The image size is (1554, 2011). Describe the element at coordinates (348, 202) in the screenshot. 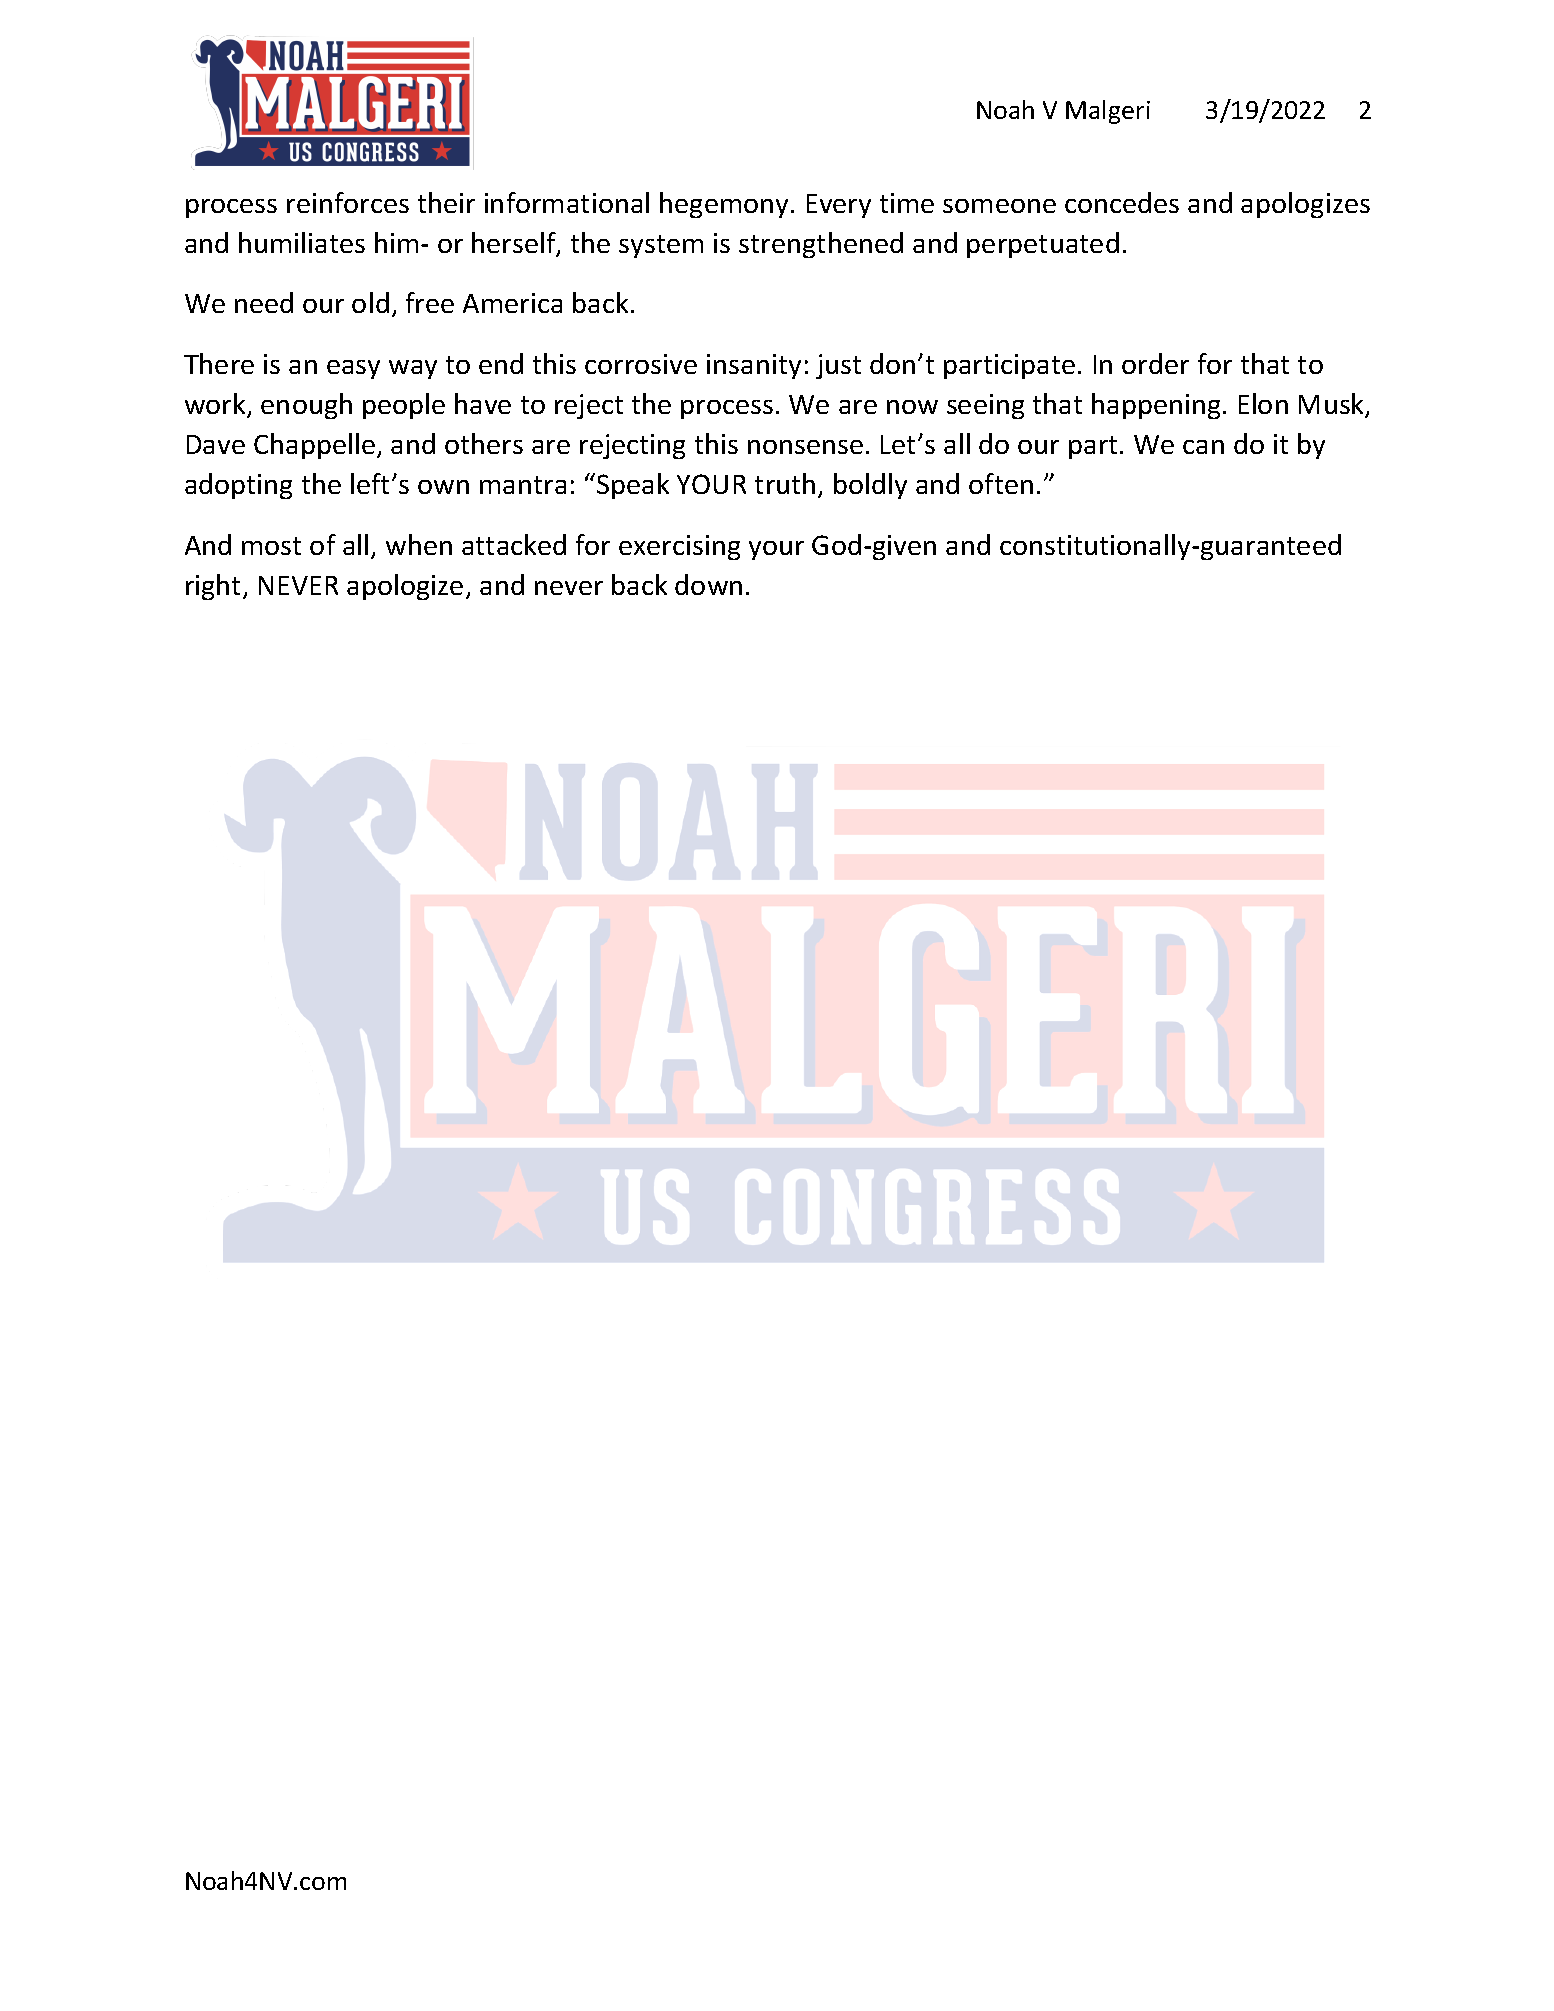

I see `reinforces` at that location.
